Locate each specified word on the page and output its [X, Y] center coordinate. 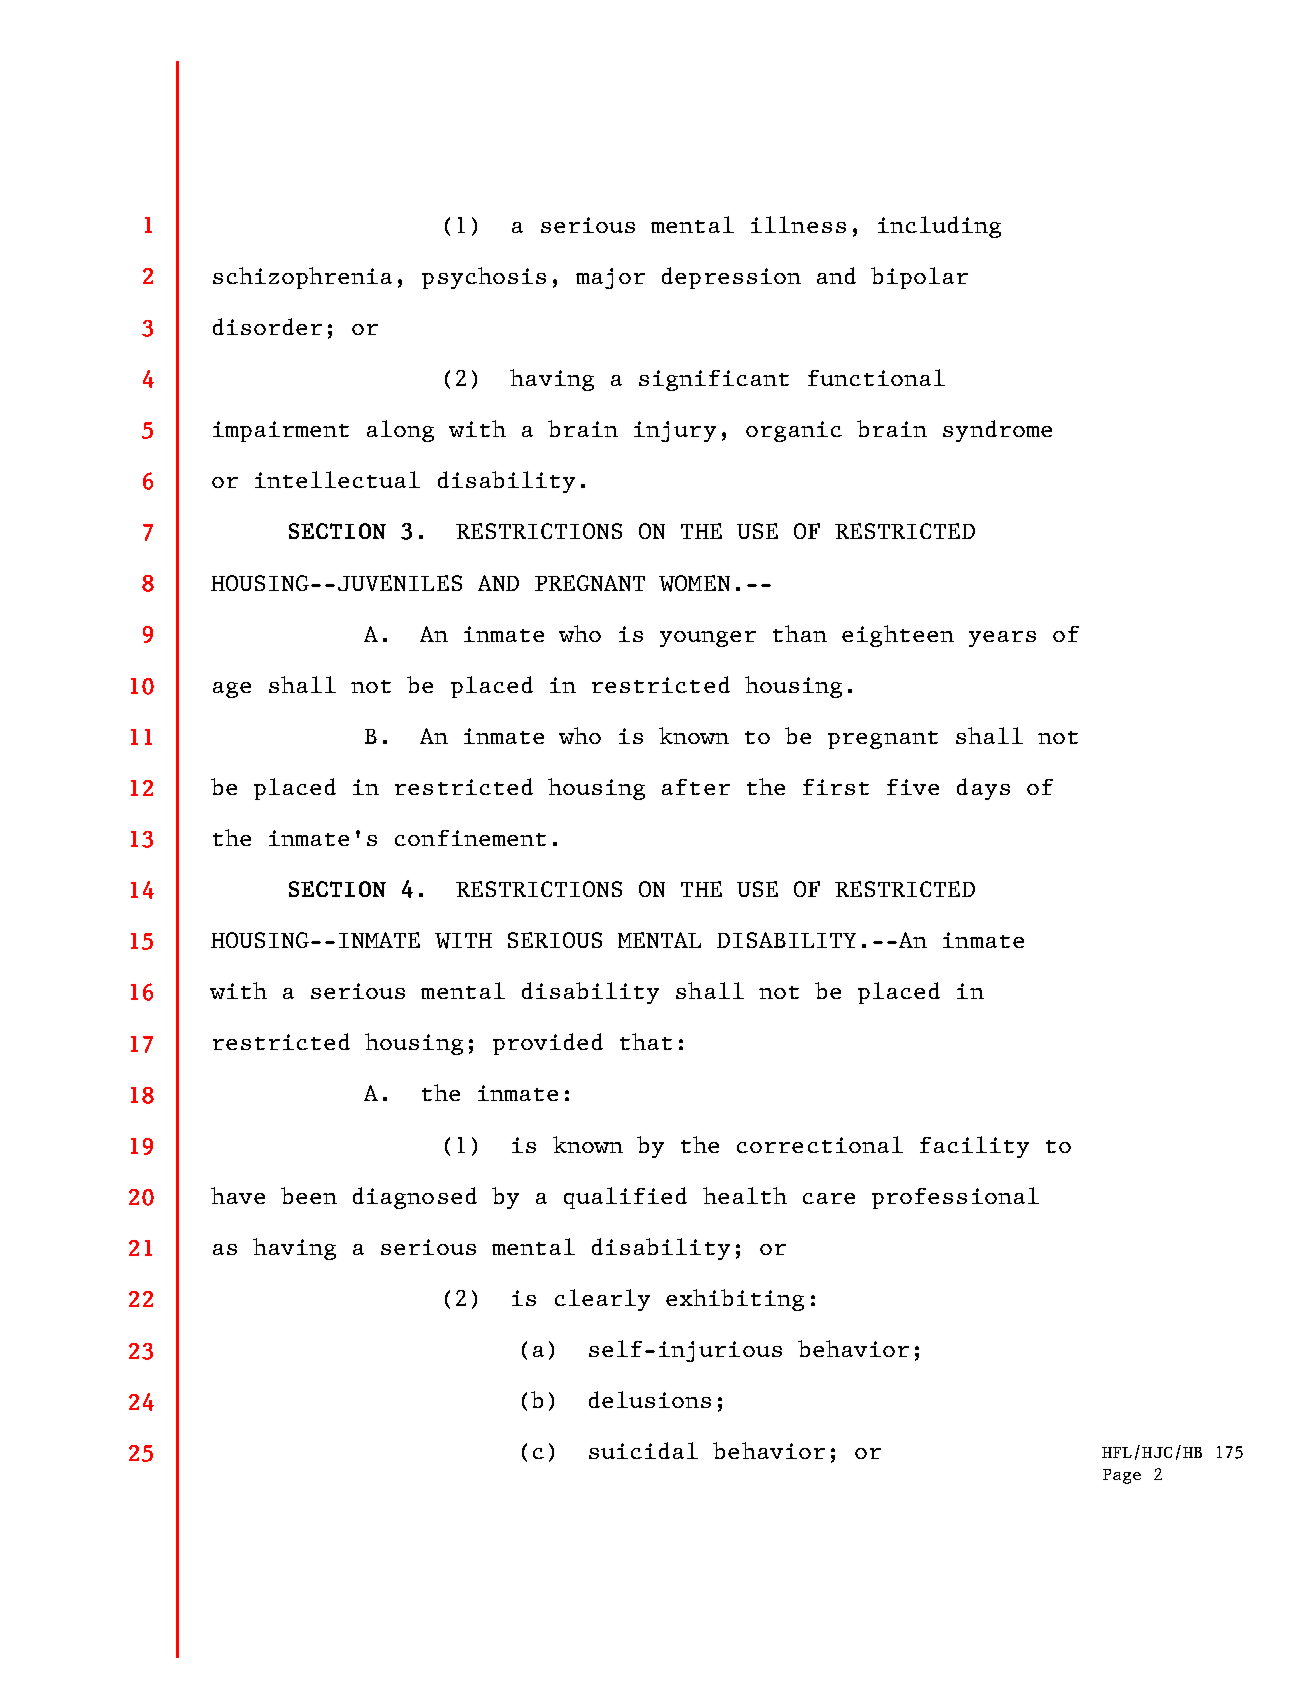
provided [548, 1044]
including [939, 227]
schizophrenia [302, 278]
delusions [650, 1399]
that [646, 1041]
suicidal [643, 1450]
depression [731, 278]
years [1002, 639]
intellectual [337, 479]
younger [708, 639]
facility [974, 1147]
